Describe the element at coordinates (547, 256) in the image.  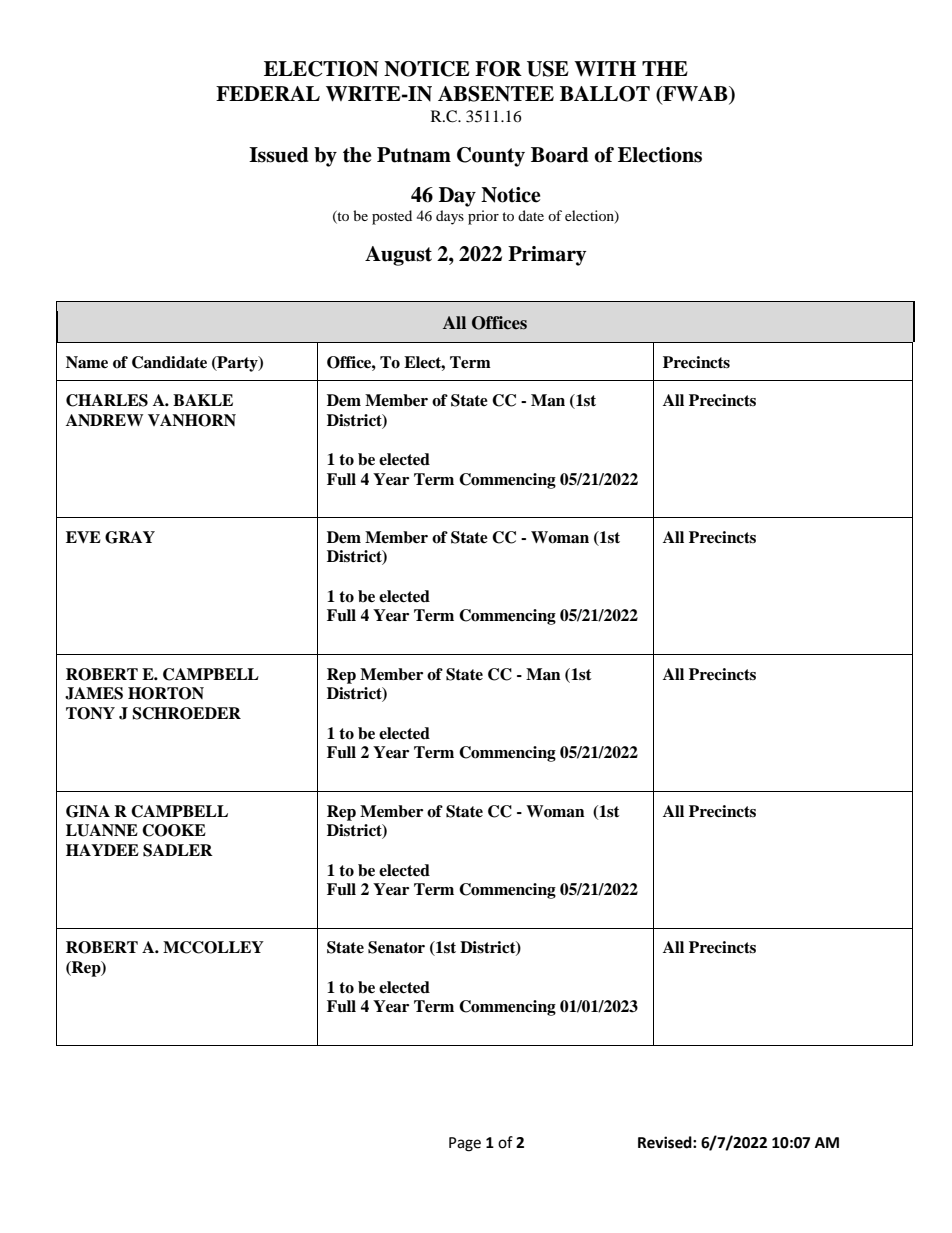
I see `Primary` at that location.
